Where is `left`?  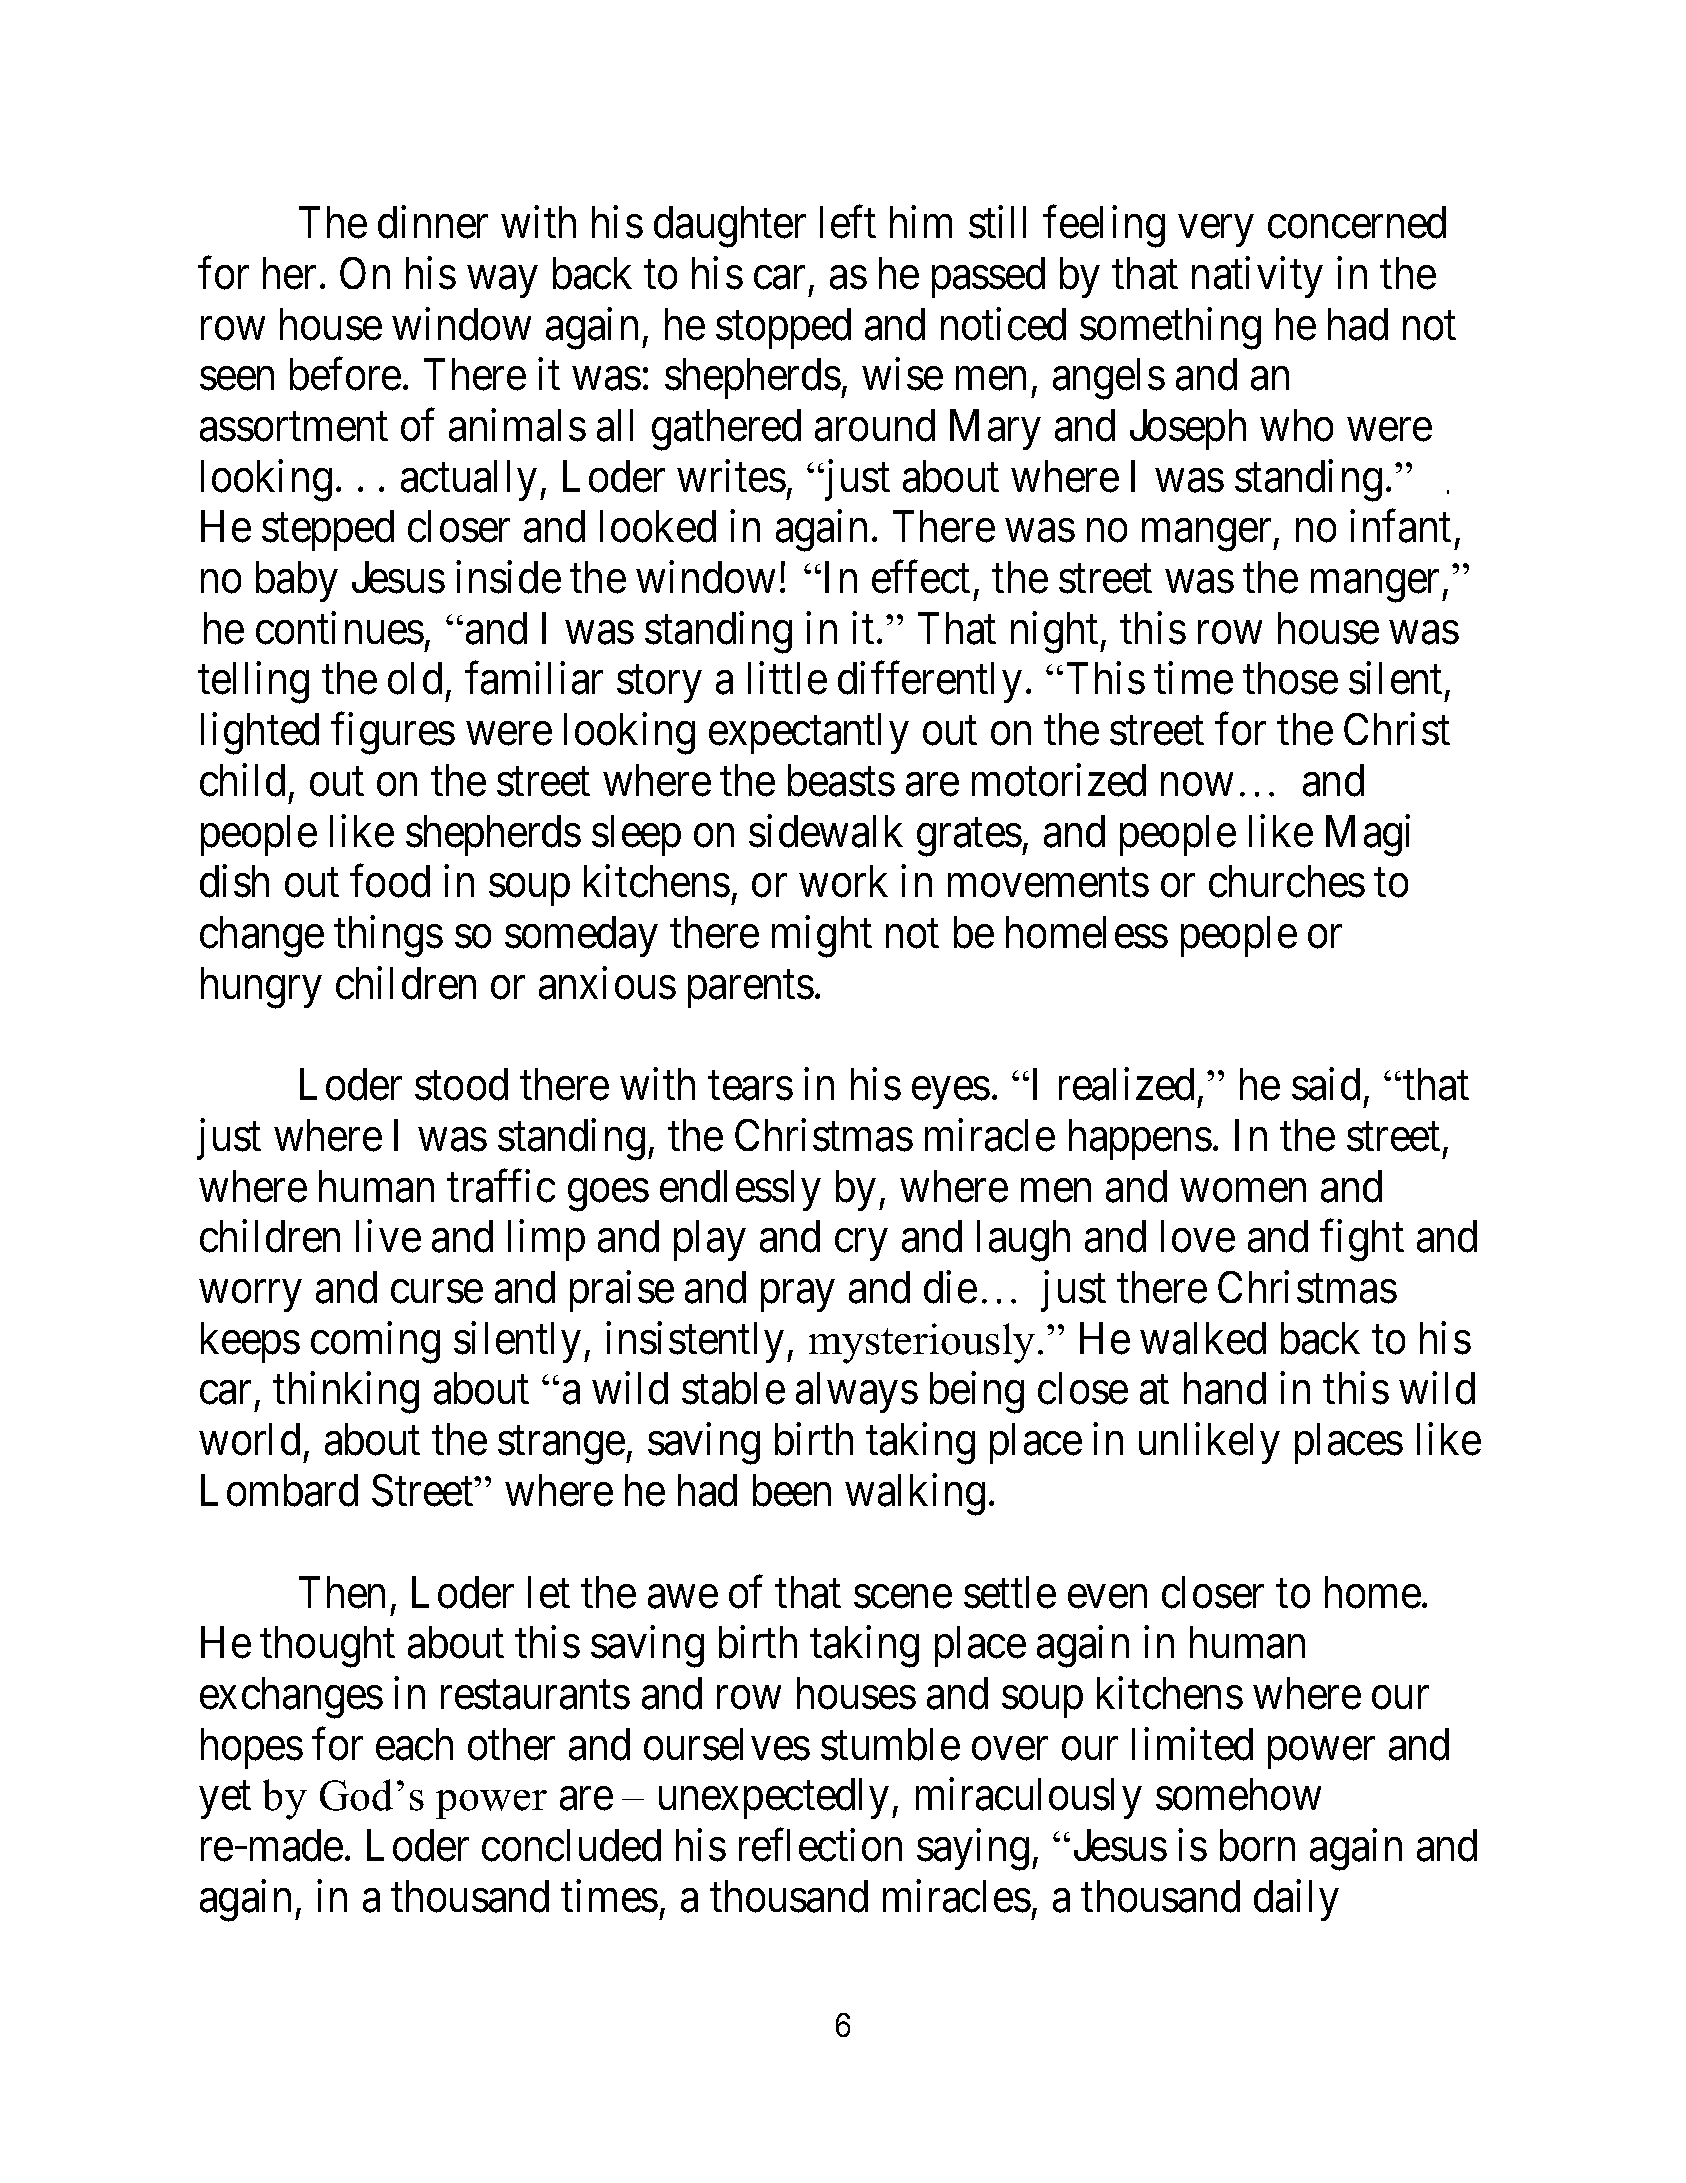 left is located at coordinates (848, 222).
